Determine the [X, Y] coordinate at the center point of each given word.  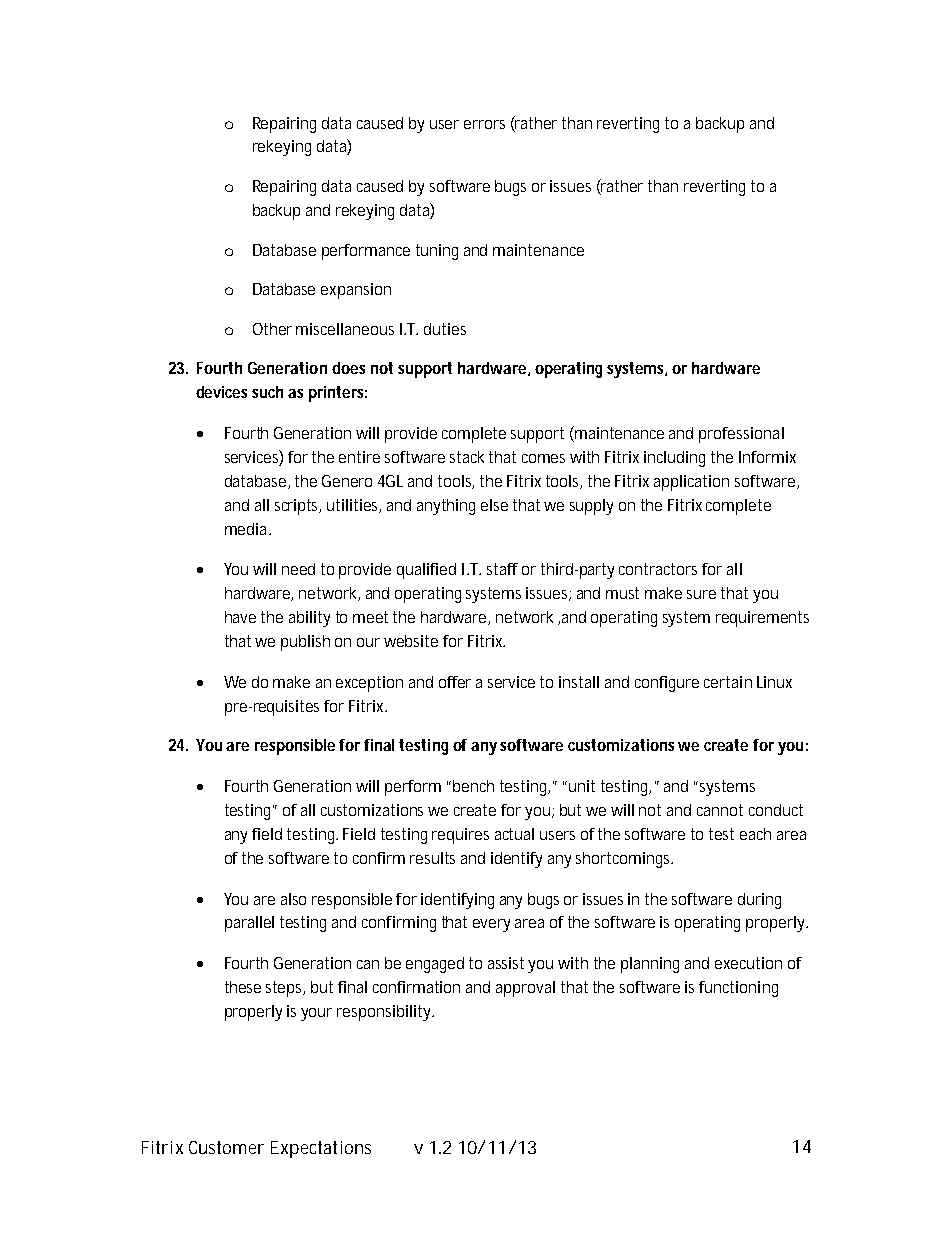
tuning [437, 252]
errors [484, 124]
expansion [356, 291]
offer [455, 682]
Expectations [321, 1149]
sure [701, 594]
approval [525, 989]
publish [305, 643]
